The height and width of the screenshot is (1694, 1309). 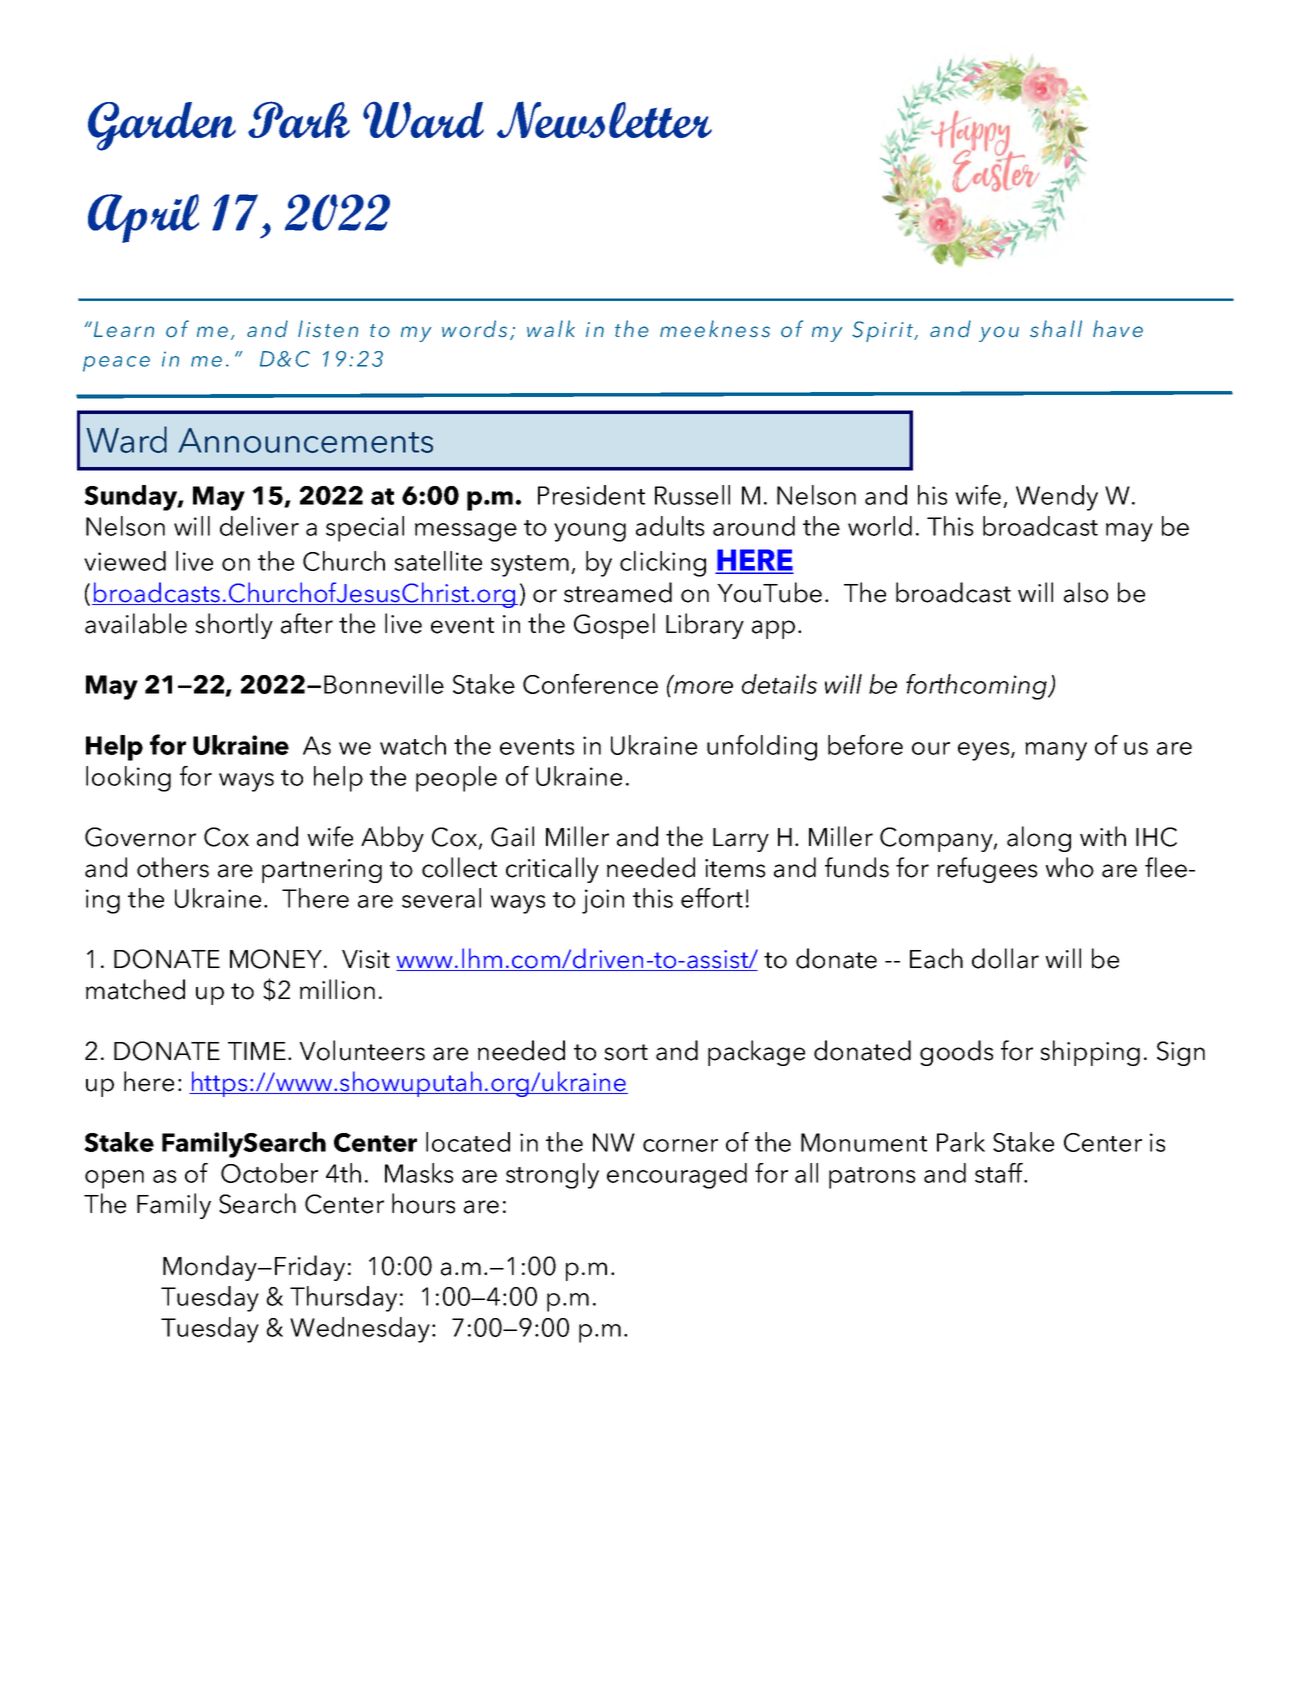 What do you see at coordinates (1118, 328) in the screenshot?
I see `have` at bounding box center [1118, 328].
